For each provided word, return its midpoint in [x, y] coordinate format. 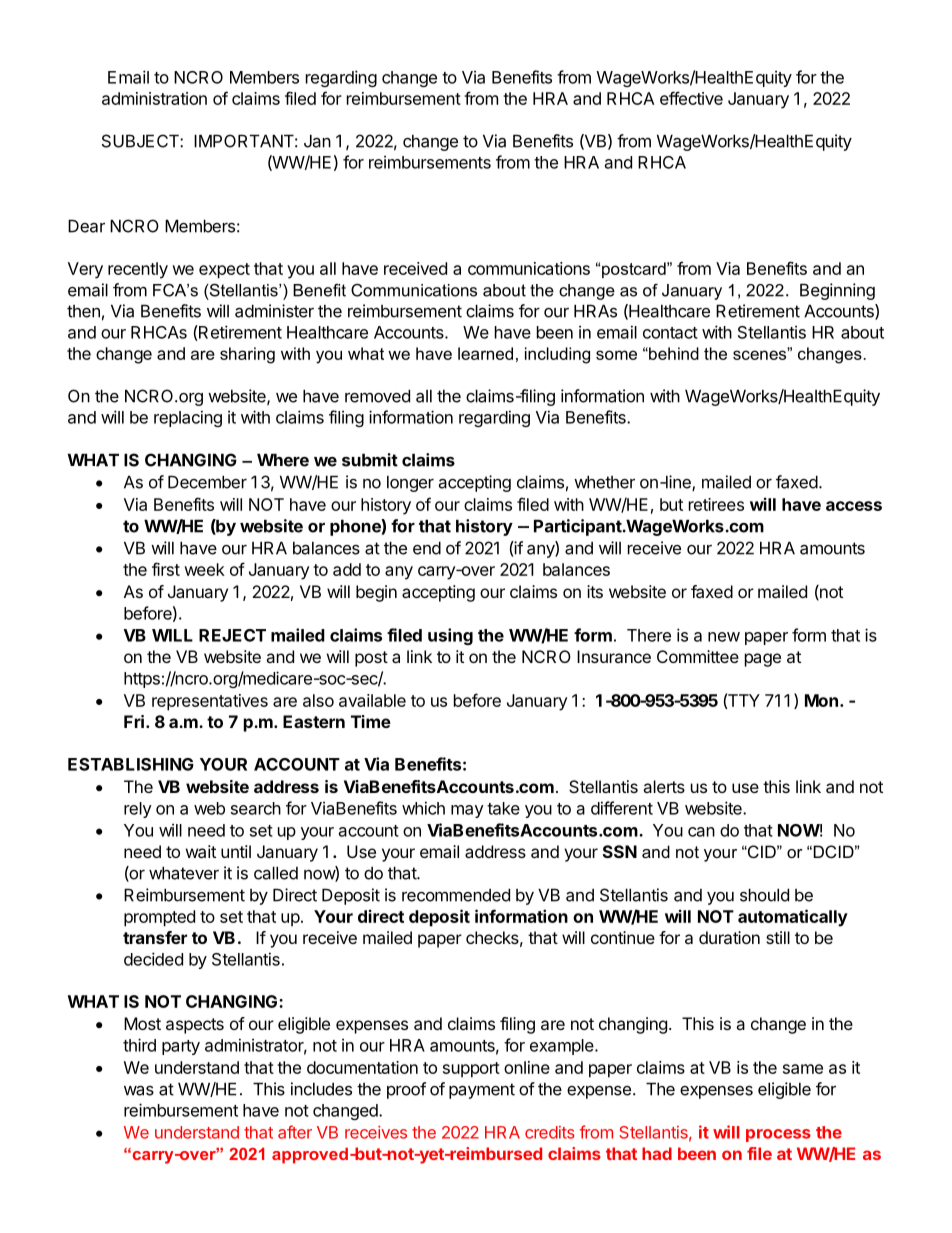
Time [371, 721]
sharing [247, 355]
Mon [821, 700]
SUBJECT [141, 141]
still [778, 937]
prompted [159, 918]
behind [673, 353]
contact [670, 333]
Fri [134, 721]
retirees [716, 504]
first [166, 569]
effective [691, 98]
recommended [456, 895]
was [139, 1090]
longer [410, 484]
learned [485, 353]
